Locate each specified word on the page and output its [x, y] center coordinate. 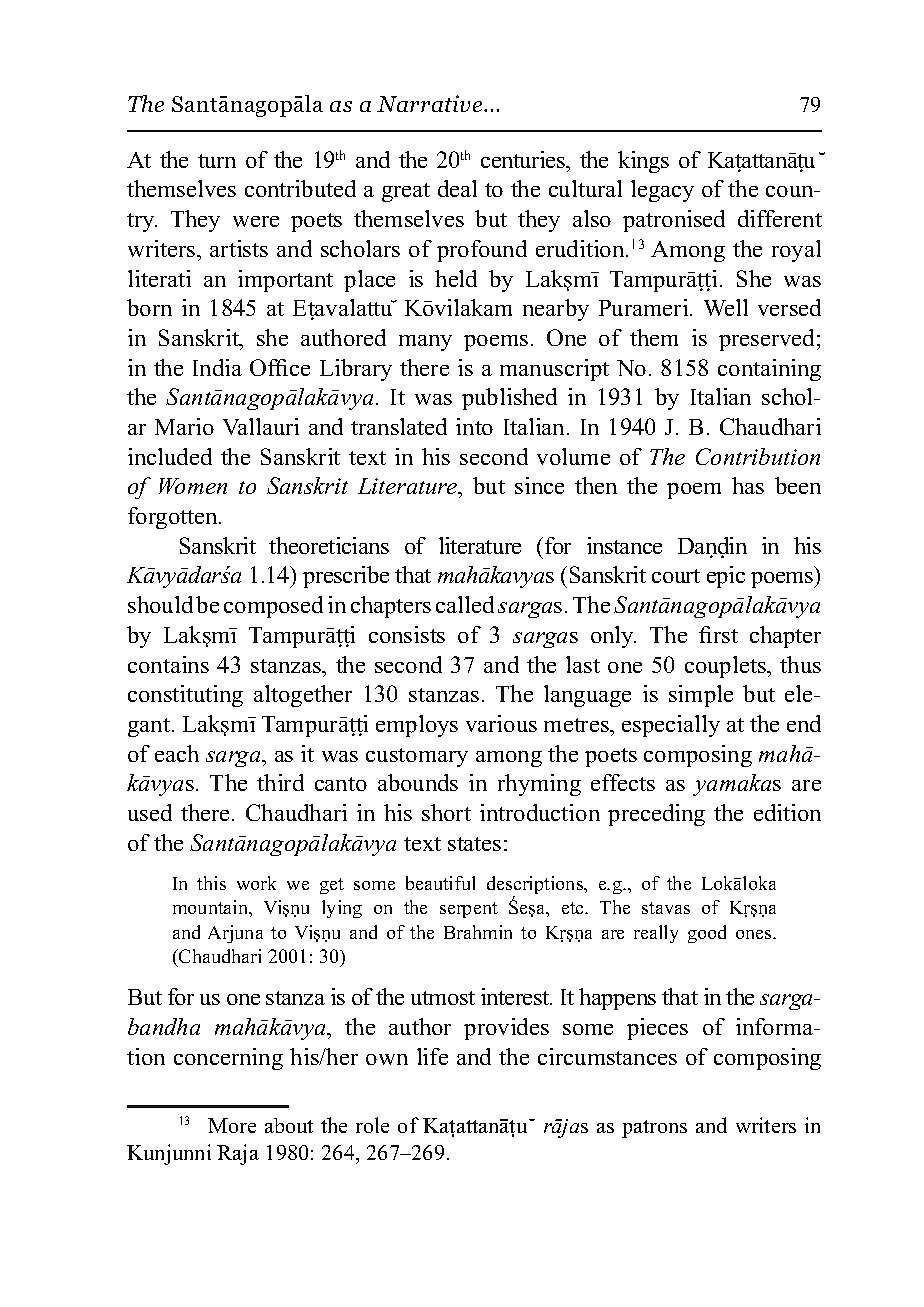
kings [643, 162]
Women [193, 486]
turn [217, 161]
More [232, 1125]
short [446, 812]
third [280, 782]
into [474, 426]
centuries [524, 159]
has [748, 485]
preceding [656, 815]
